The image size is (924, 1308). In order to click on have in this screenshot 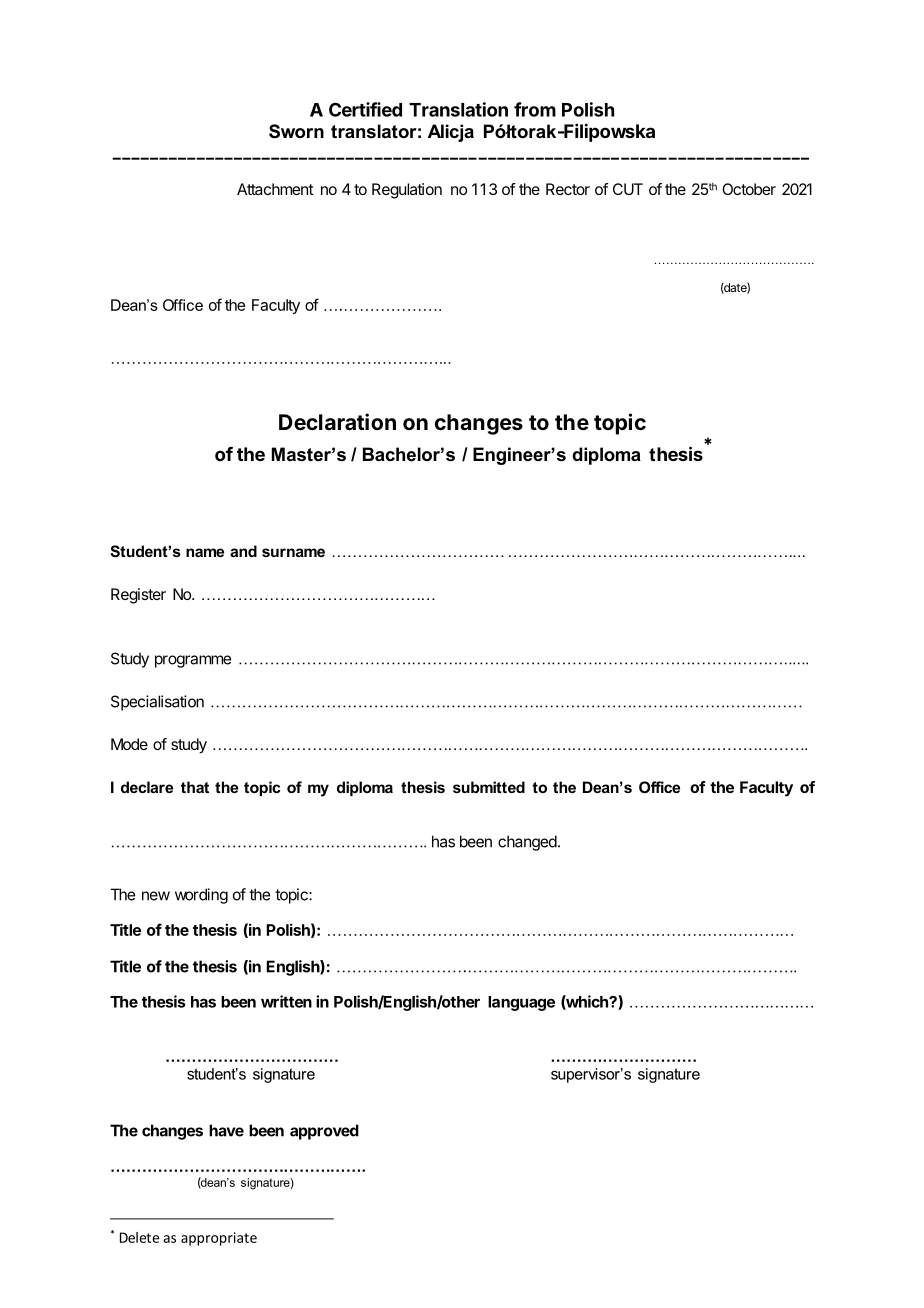, I will do `click(226, 1130)`.
